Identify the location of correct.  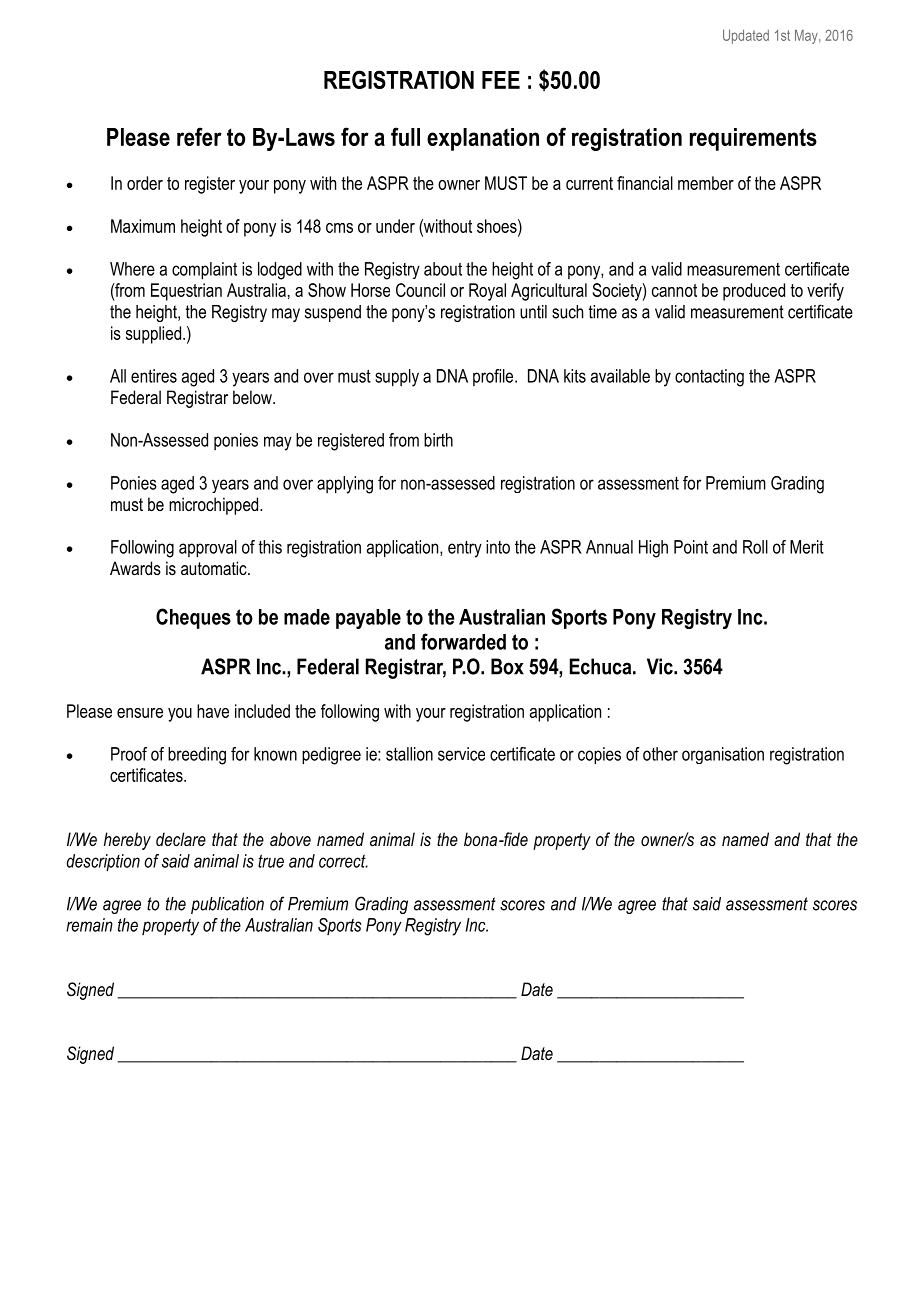
(343, 861).
